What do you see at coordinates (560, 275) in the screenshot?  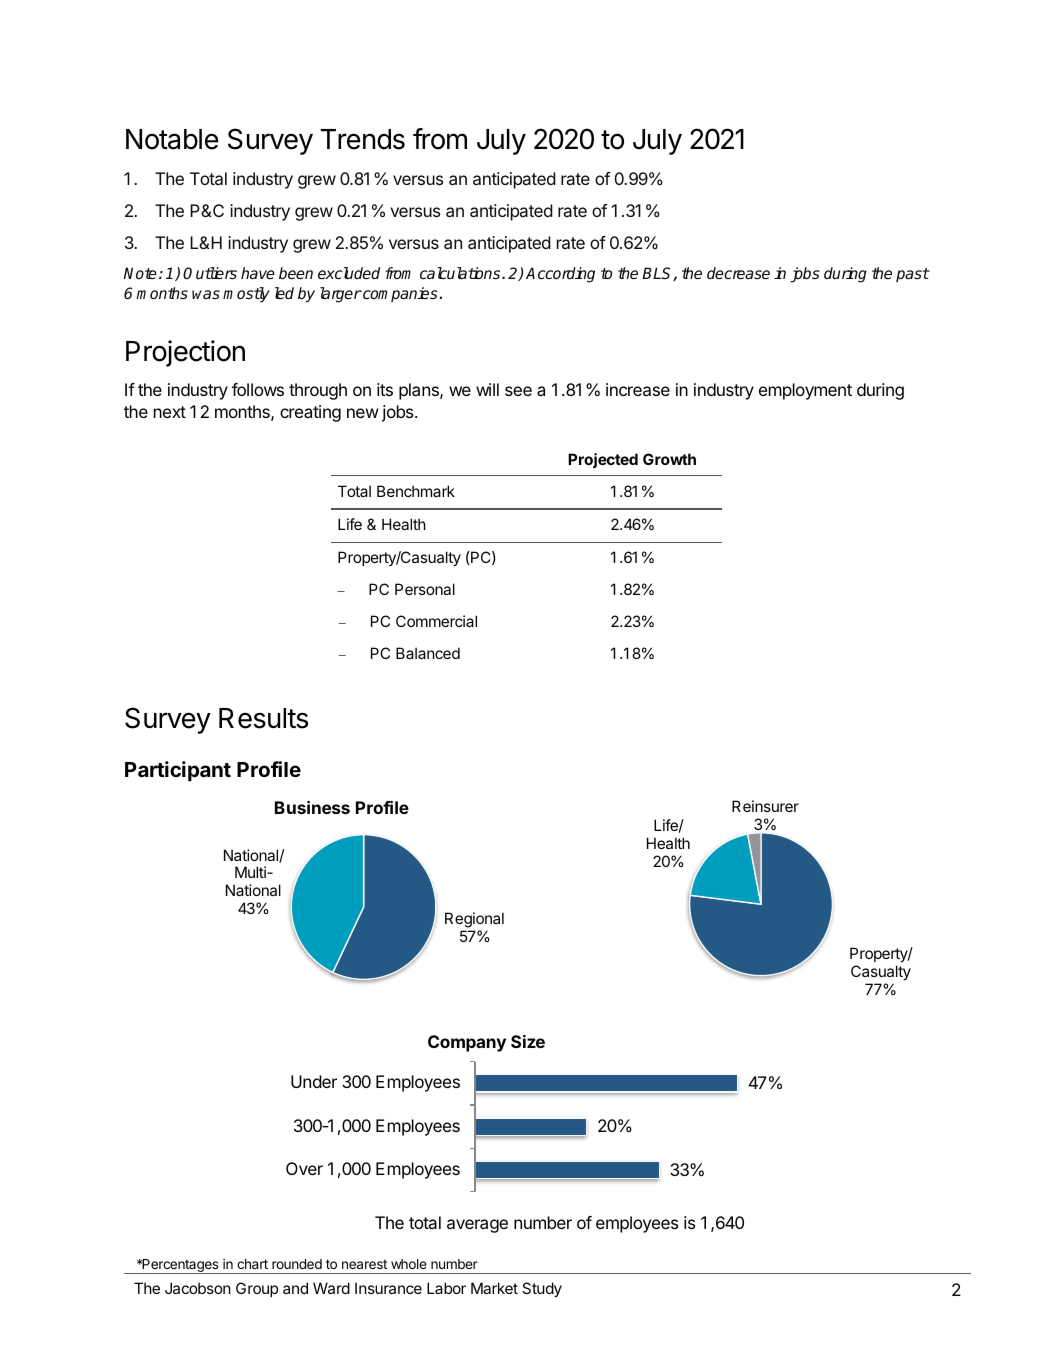 I see `According` at bounding box center [560, 275].
